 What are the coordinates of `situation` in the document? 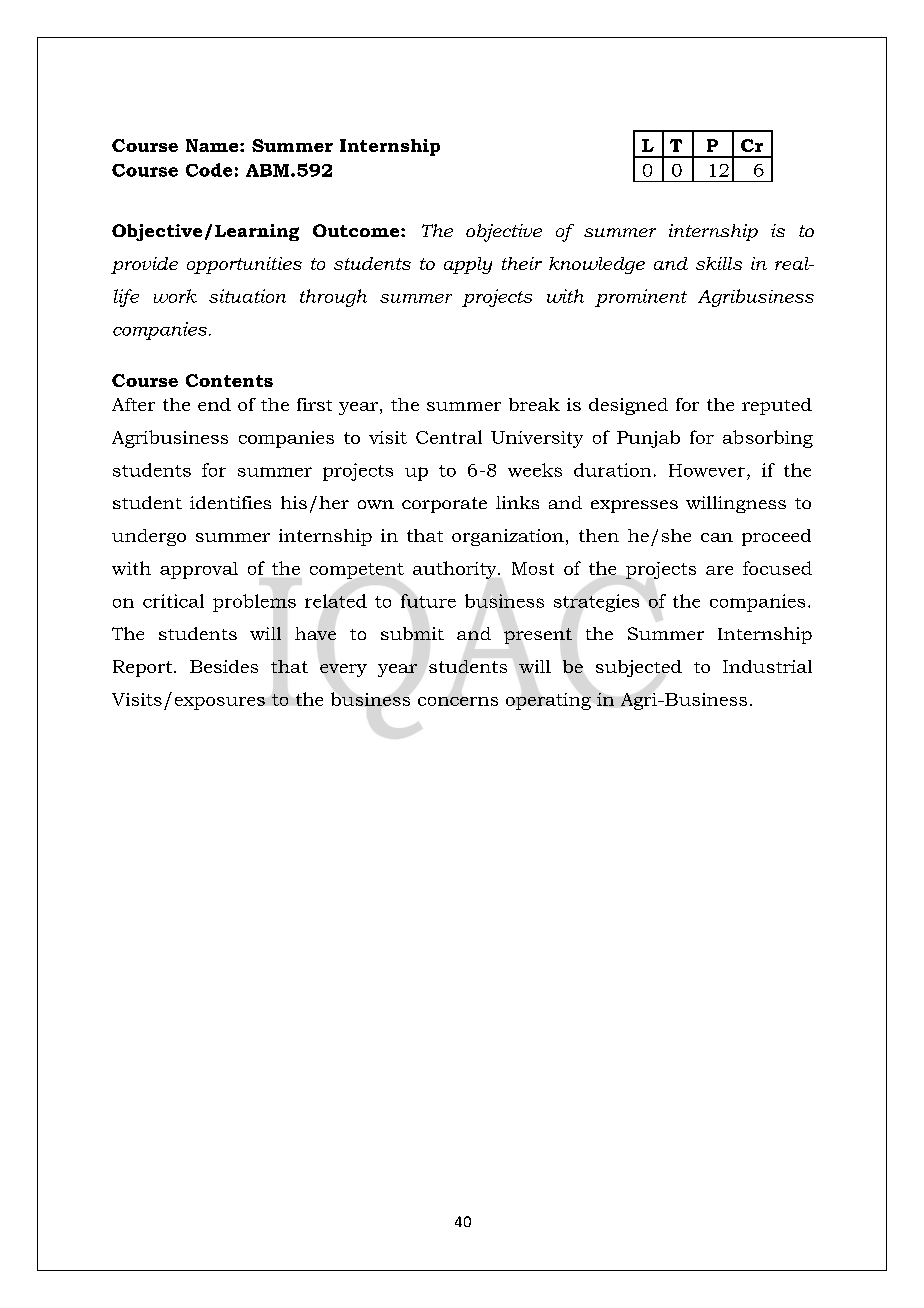 It's located at (247, 296).
